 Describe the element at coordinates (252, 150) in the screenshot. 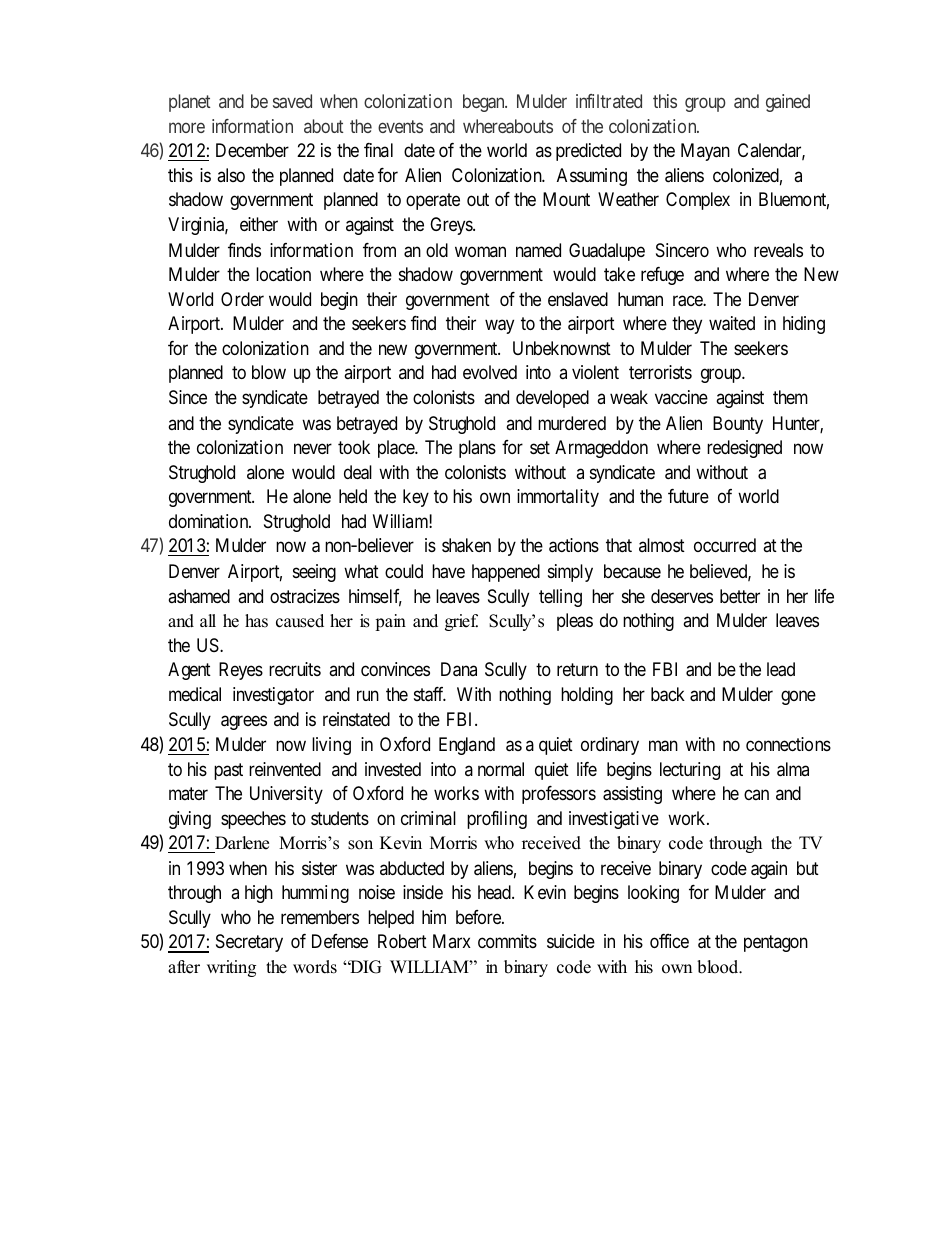

I see `December` at that location.
